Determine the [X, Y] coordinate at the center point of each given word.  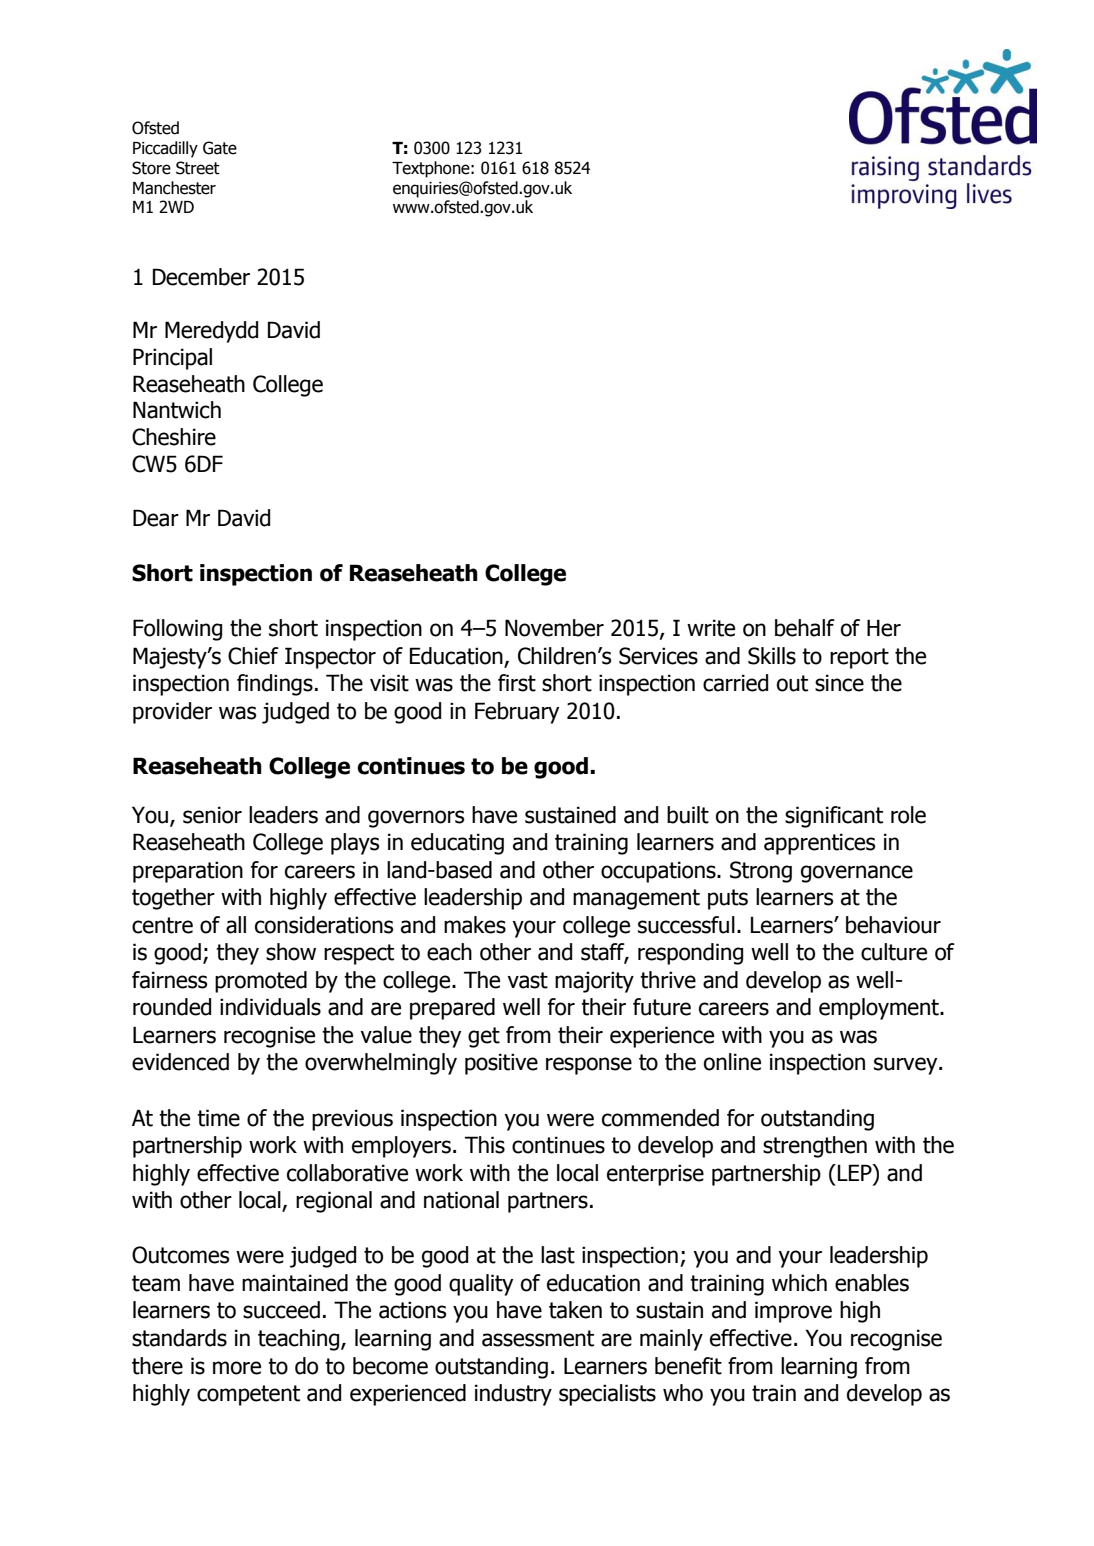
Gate [220, 148]
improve [793, 1312]
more [237, 1368]
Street [198, 168]
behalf [805, 628]
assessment [538, 1338]
